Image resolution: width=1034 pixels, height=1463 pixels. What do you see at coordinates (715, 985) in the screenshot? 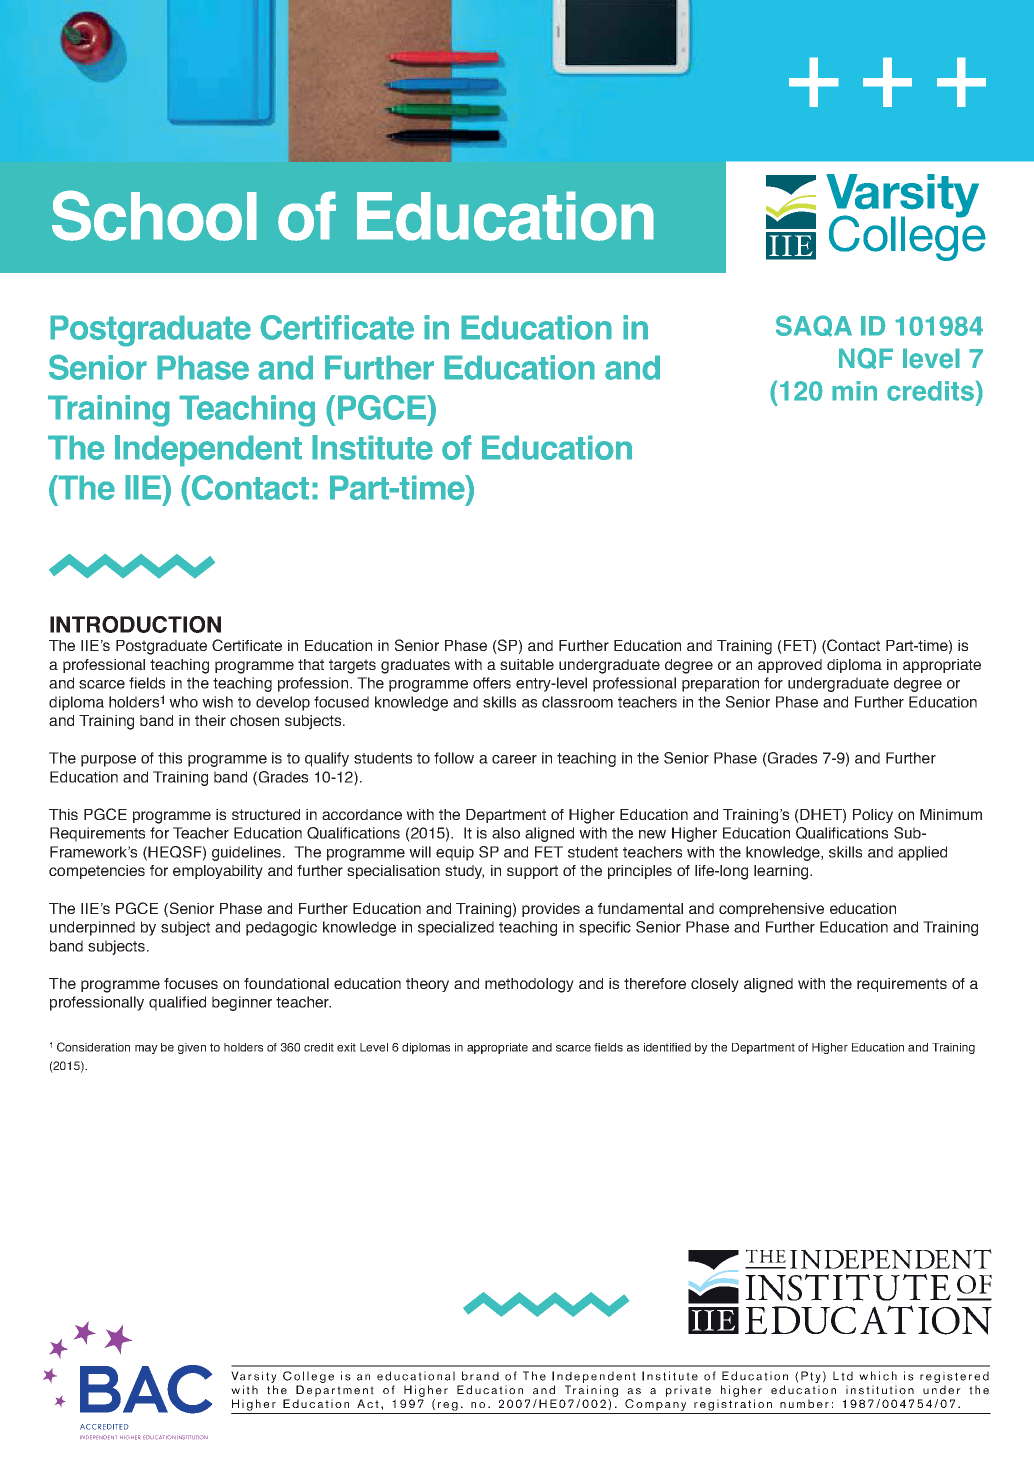
I see `closely` at bounding box center [715, 985].
